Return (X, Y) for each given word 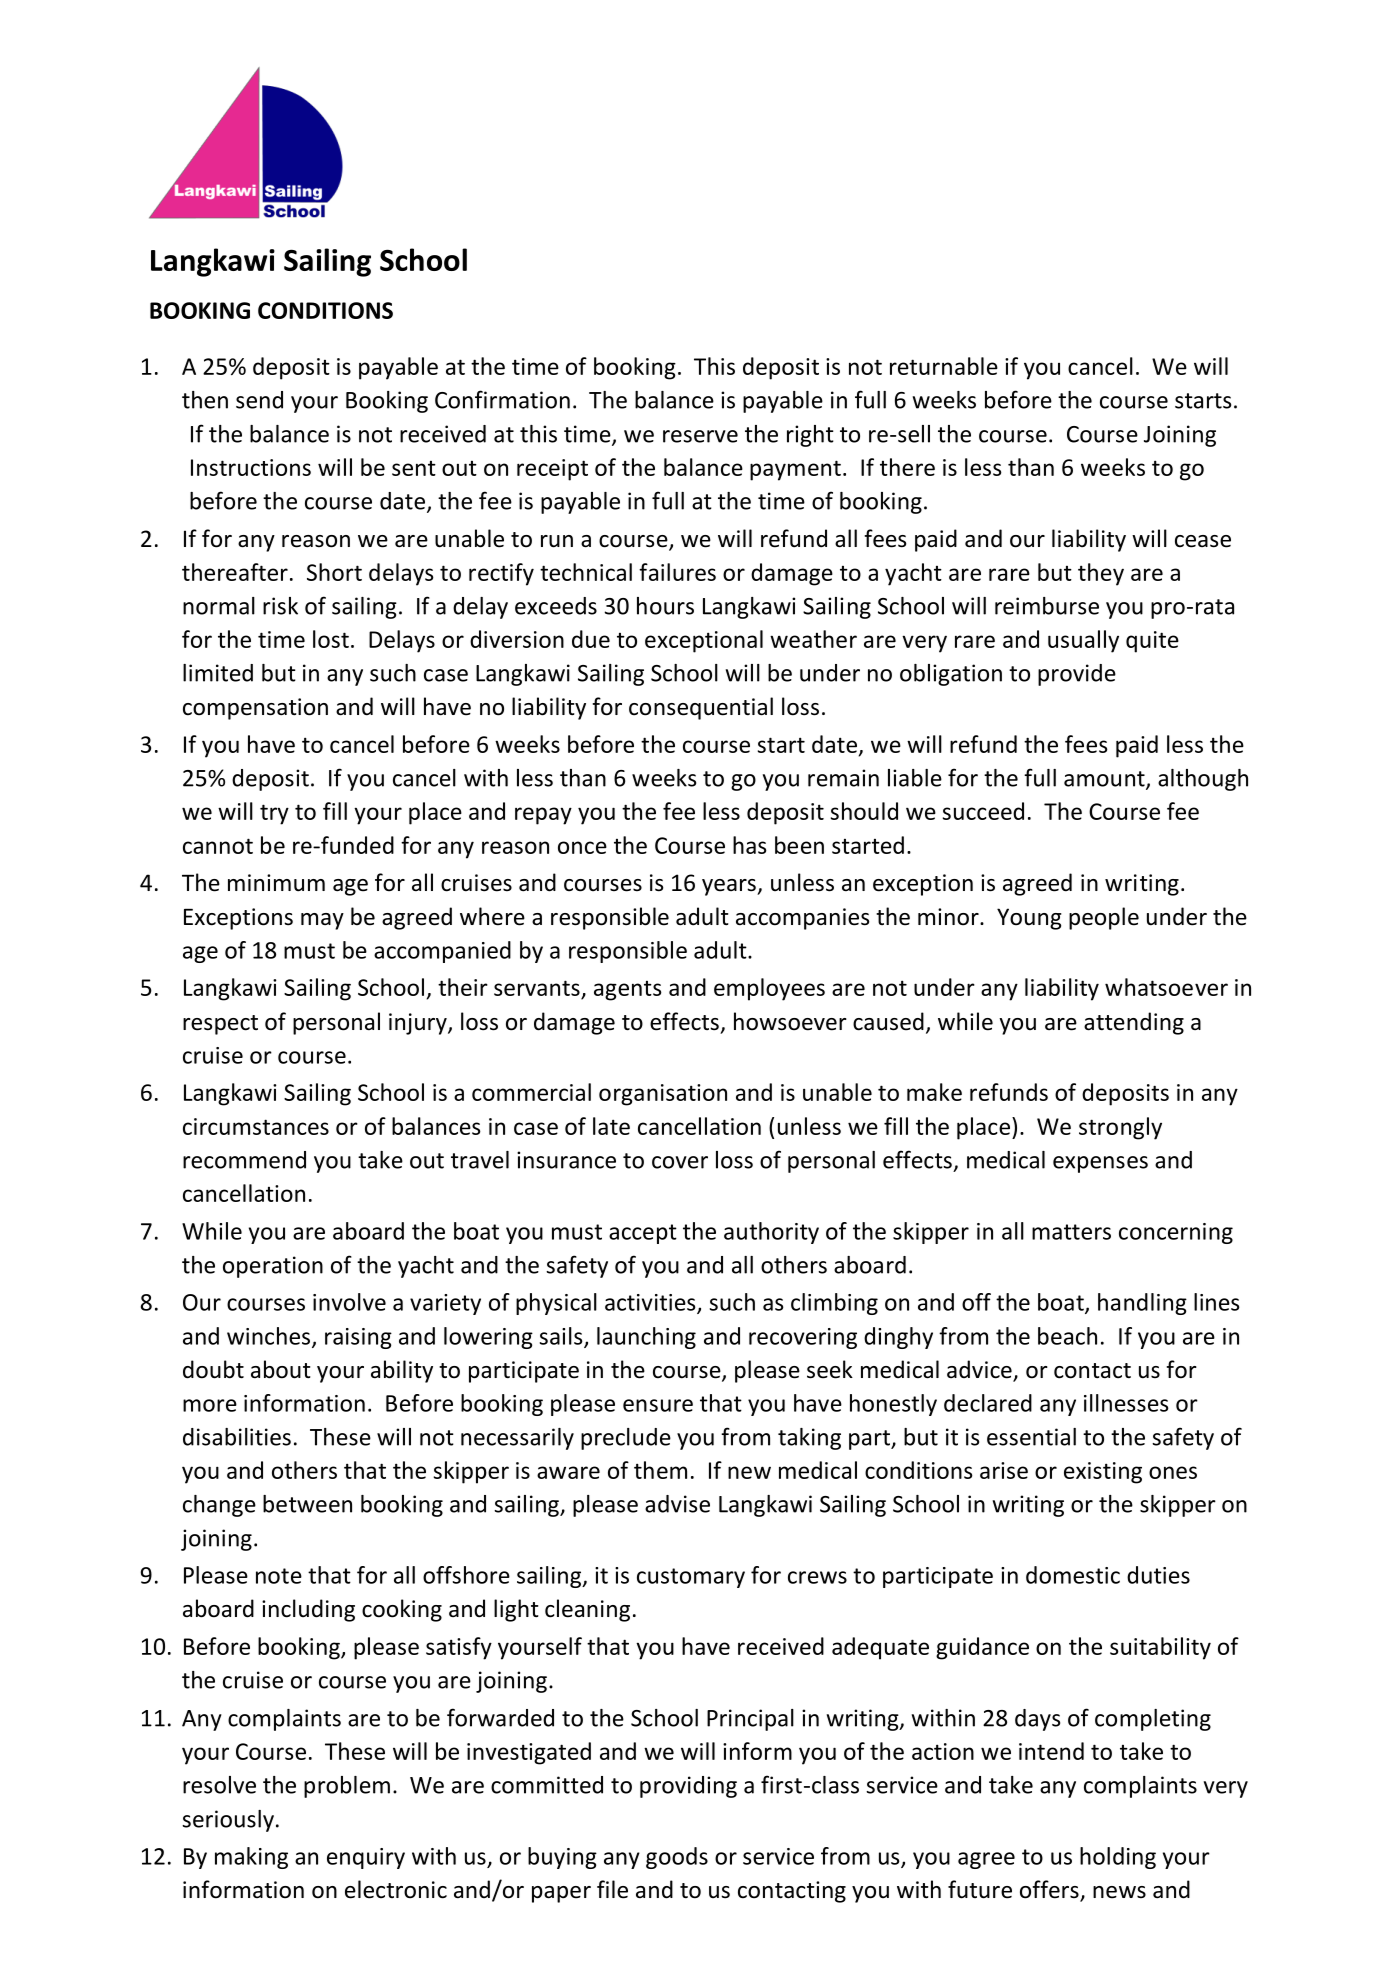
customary (691, 1578)
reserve (700, 436)
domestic (1073, 1575)
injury (419, 1024)
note (279, 1576)
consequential (701, 708)
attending (1134, 1023)
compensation (255, 709)
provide (1077, 675)
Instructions (251, 467)
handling (1142, 1304)
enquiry (366, 1858)
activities (651, 1303)
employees (769, 989)
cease (1203, 541)
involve (349, 1302)
